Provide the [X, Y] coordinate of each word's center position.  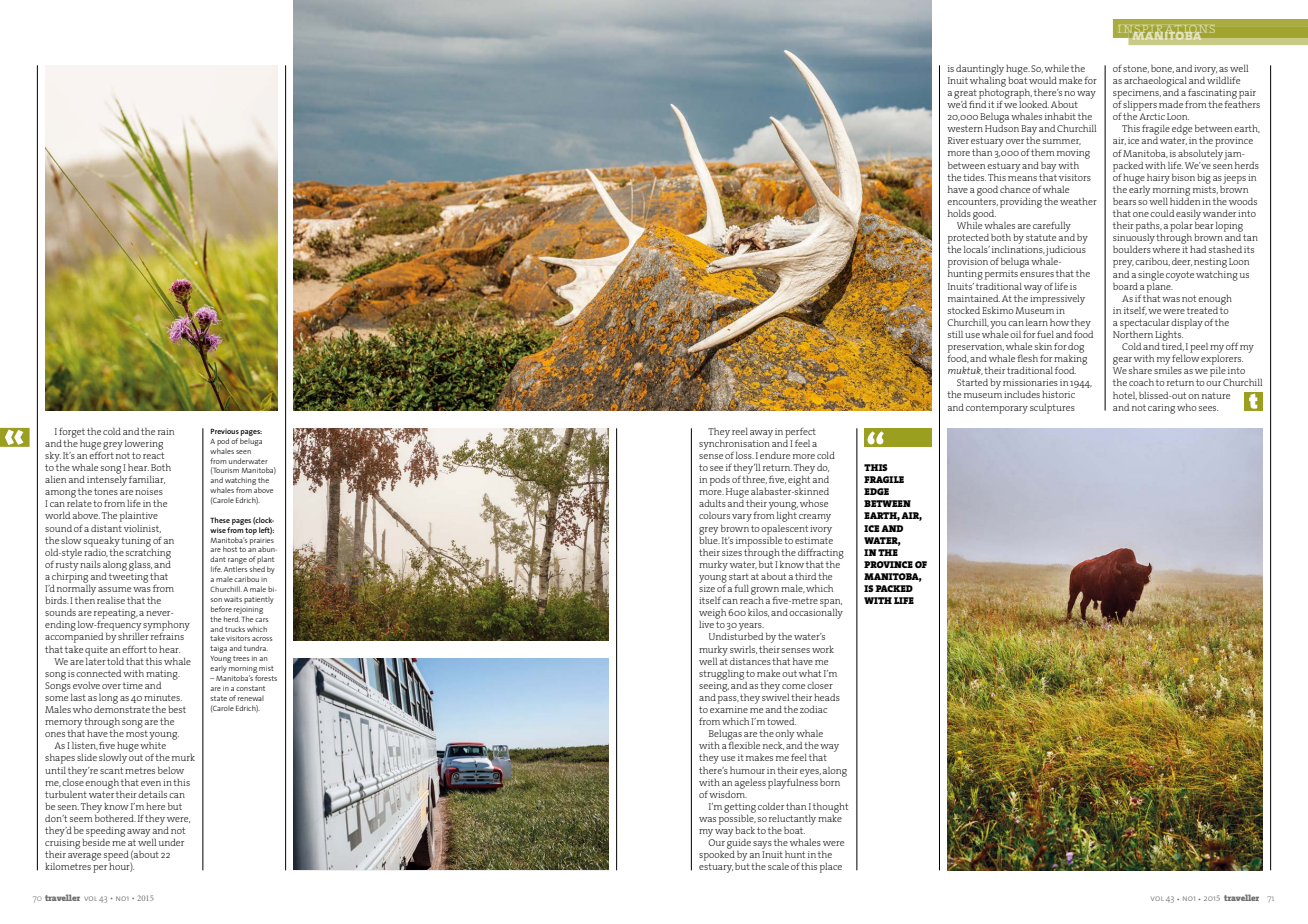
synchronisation [734, 444]
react [153, 455]
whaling [988, 80]
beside [96, 841]
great [965, 95]
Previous [224, 431]
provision [968, 263]
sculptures [1052, 409]
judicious [1065, 251]
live [706, 624]
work [823, 649]
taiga [218, 649]
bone [1162, 69]
